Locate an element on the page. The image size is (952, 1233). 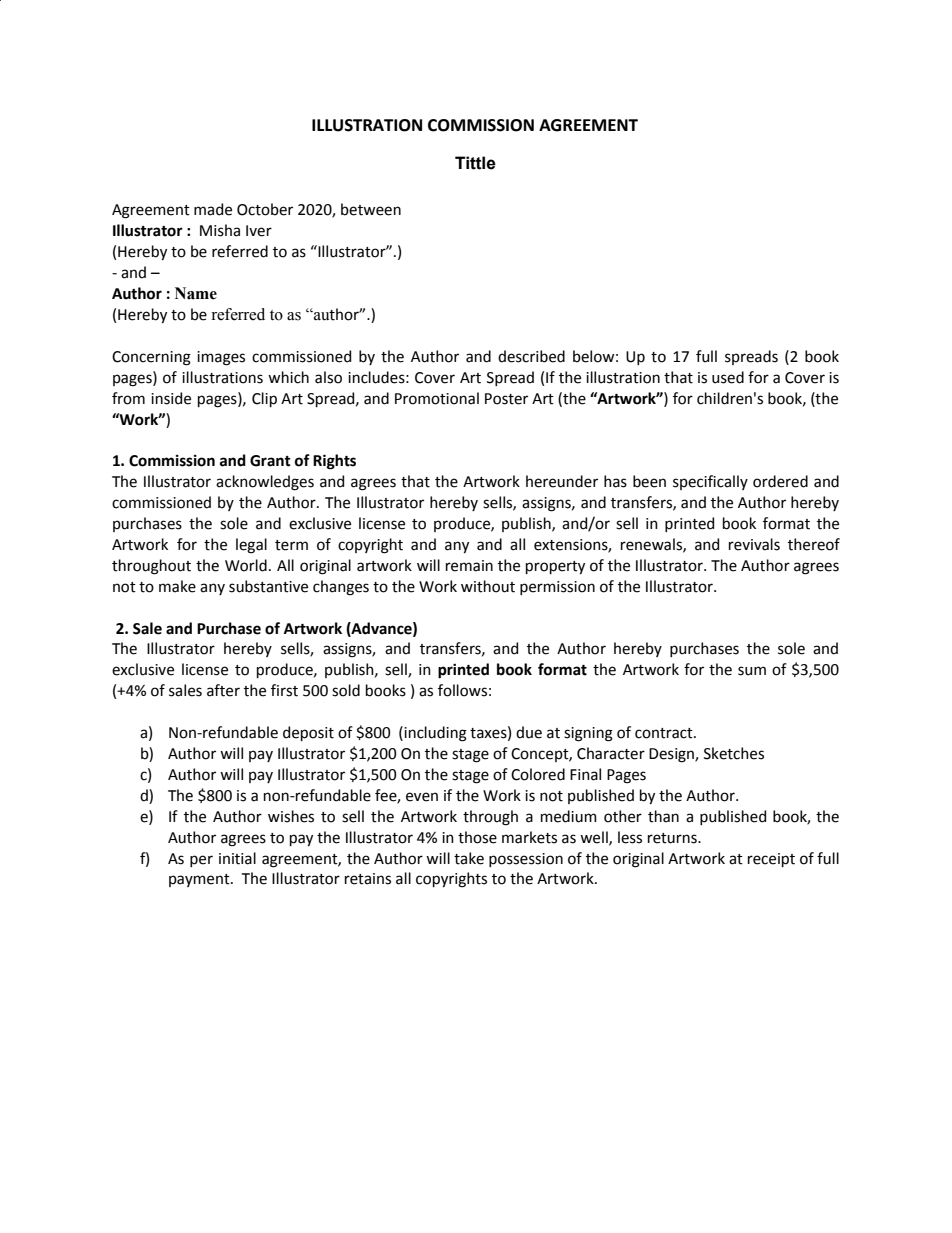
after is located at coordinates (223, 690).
